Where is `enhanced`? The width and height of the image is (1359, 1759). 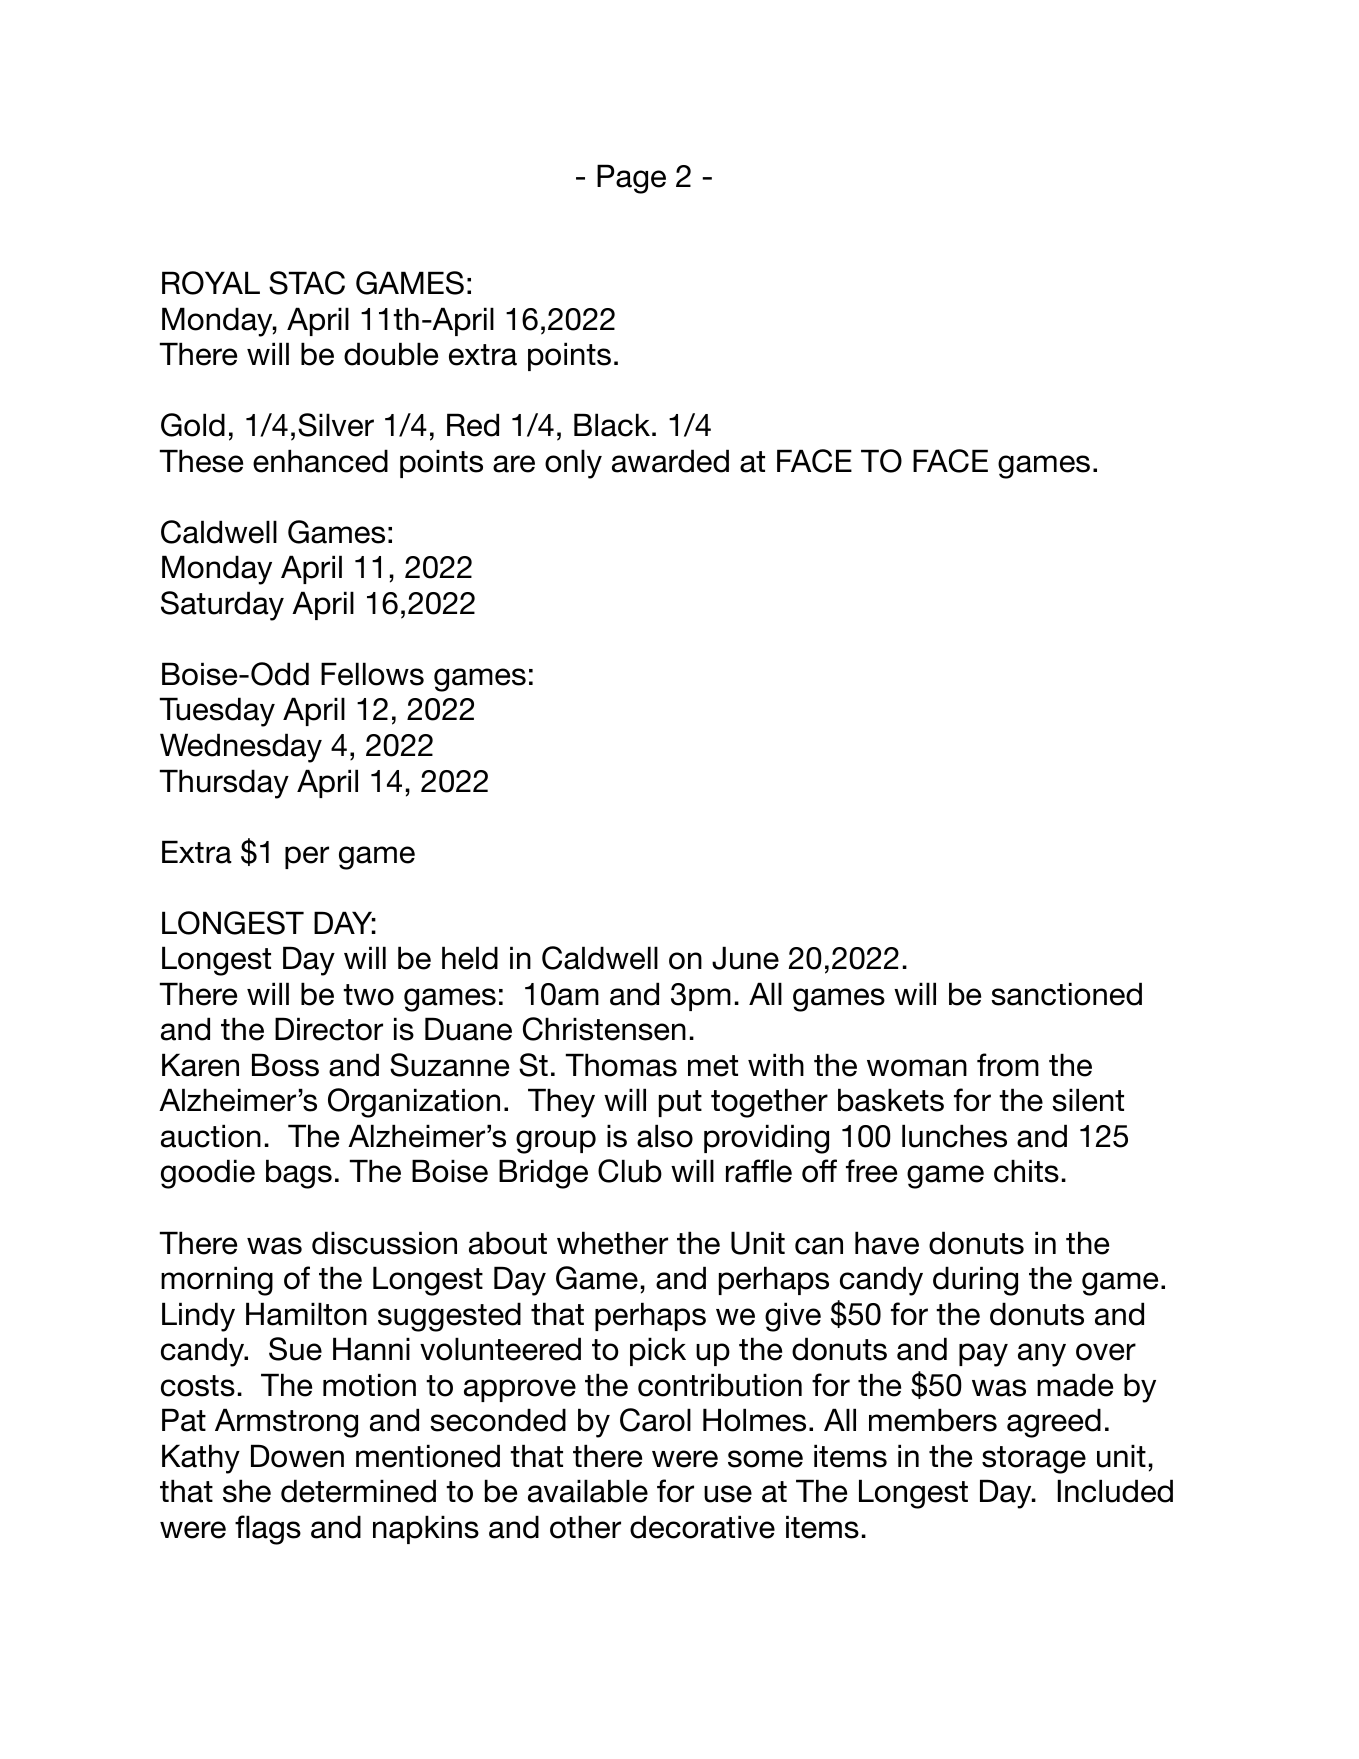 enhanced is located at coordinates (320, 461).
